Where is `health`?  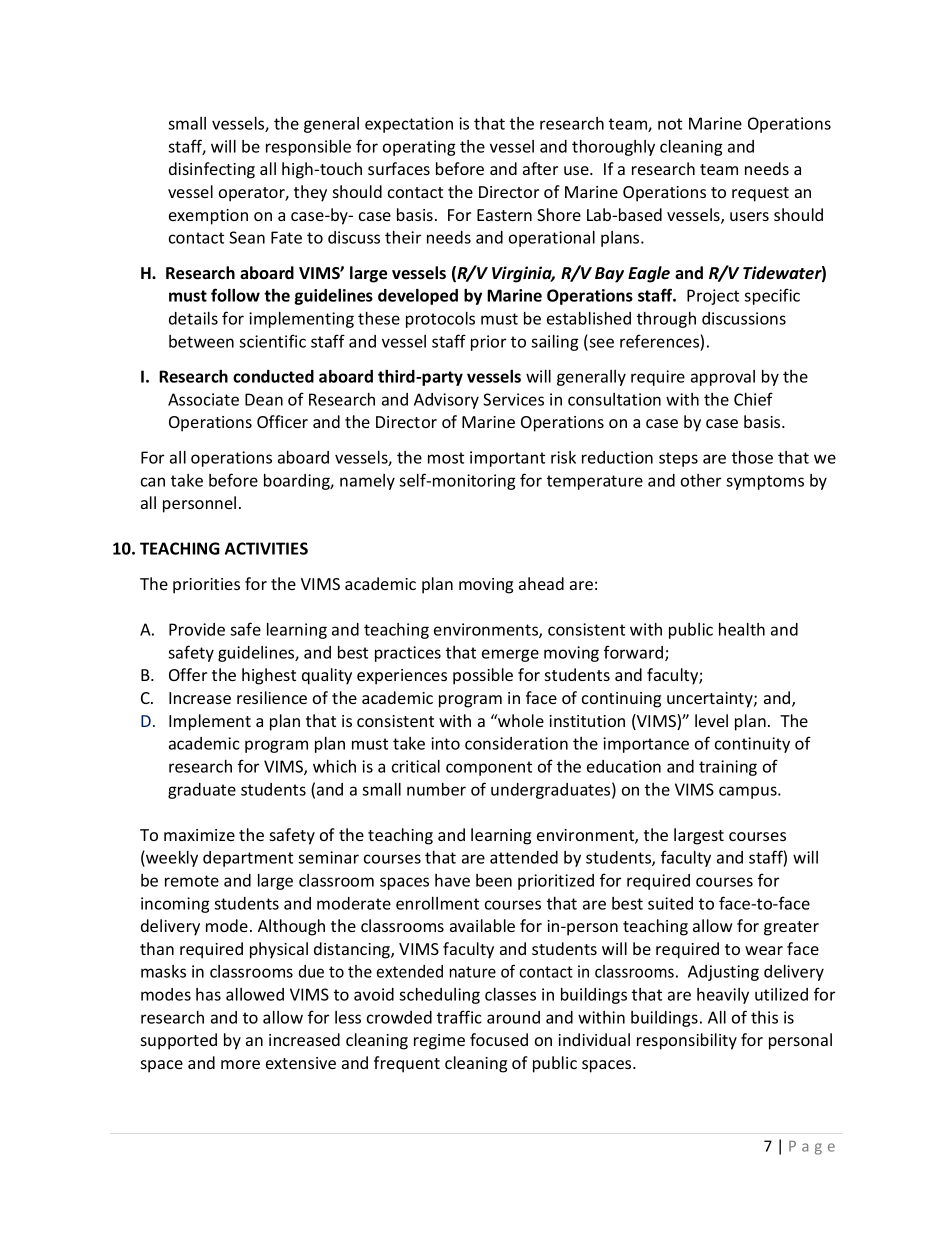 health is located at coordinates (742, 629).
